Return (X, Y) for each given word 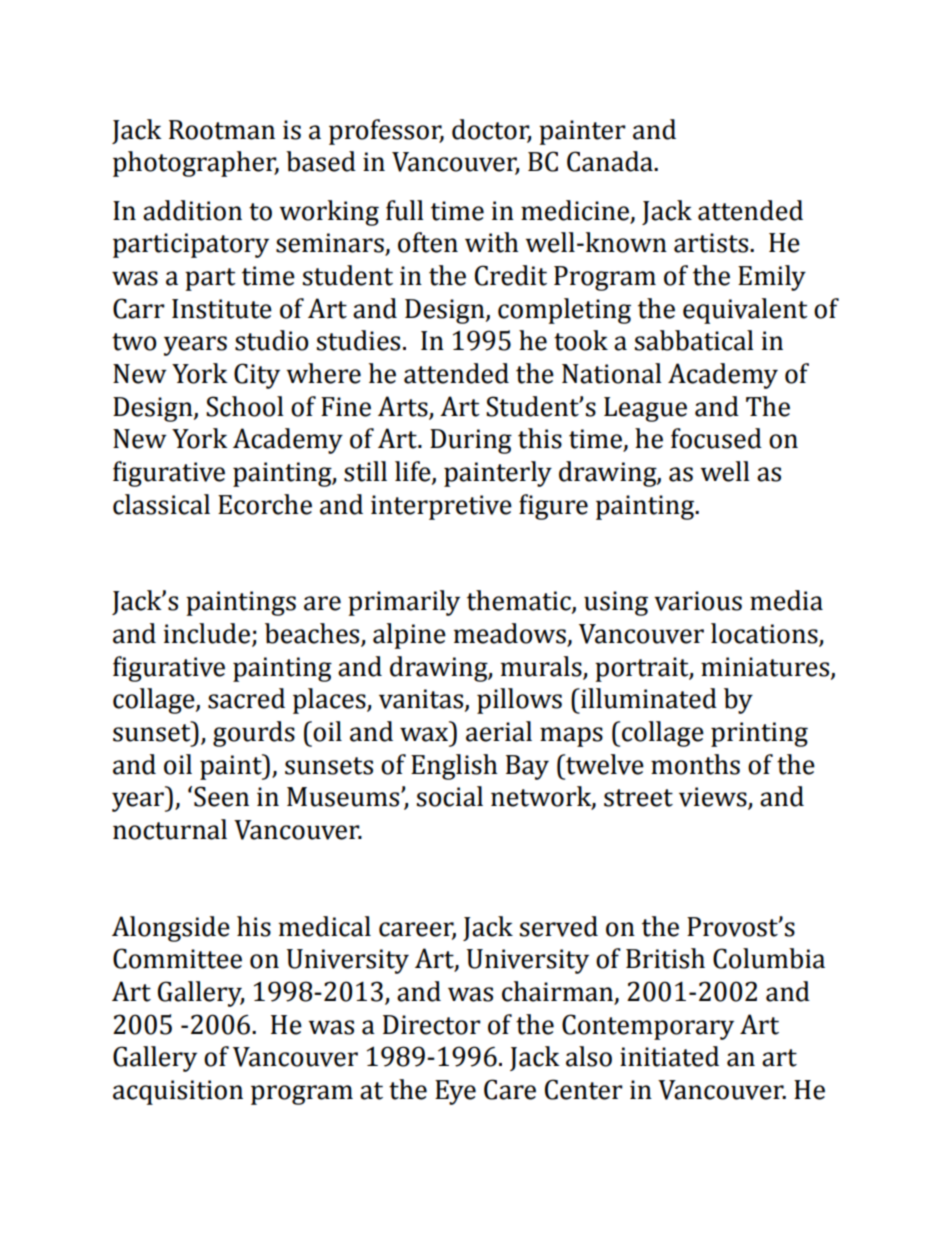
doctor (491, 130)
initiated (669, 1056)
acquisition (178, 1092)
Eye (455, 1092)
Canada (611, 161)
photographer (196, 164)
